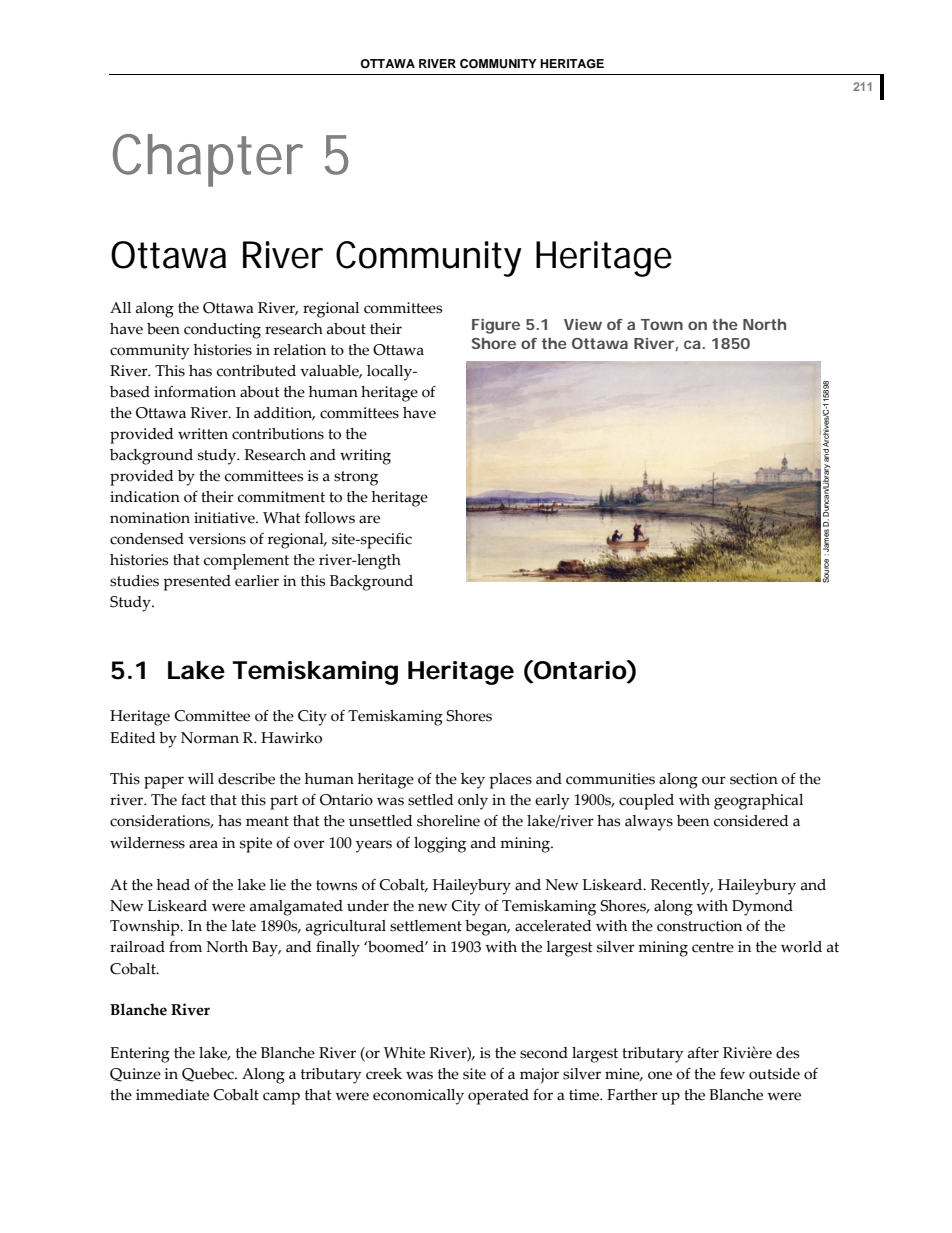  Describe the element at coordinates (209, 1075) in the screenshot. I see `Quebec` at that location.
